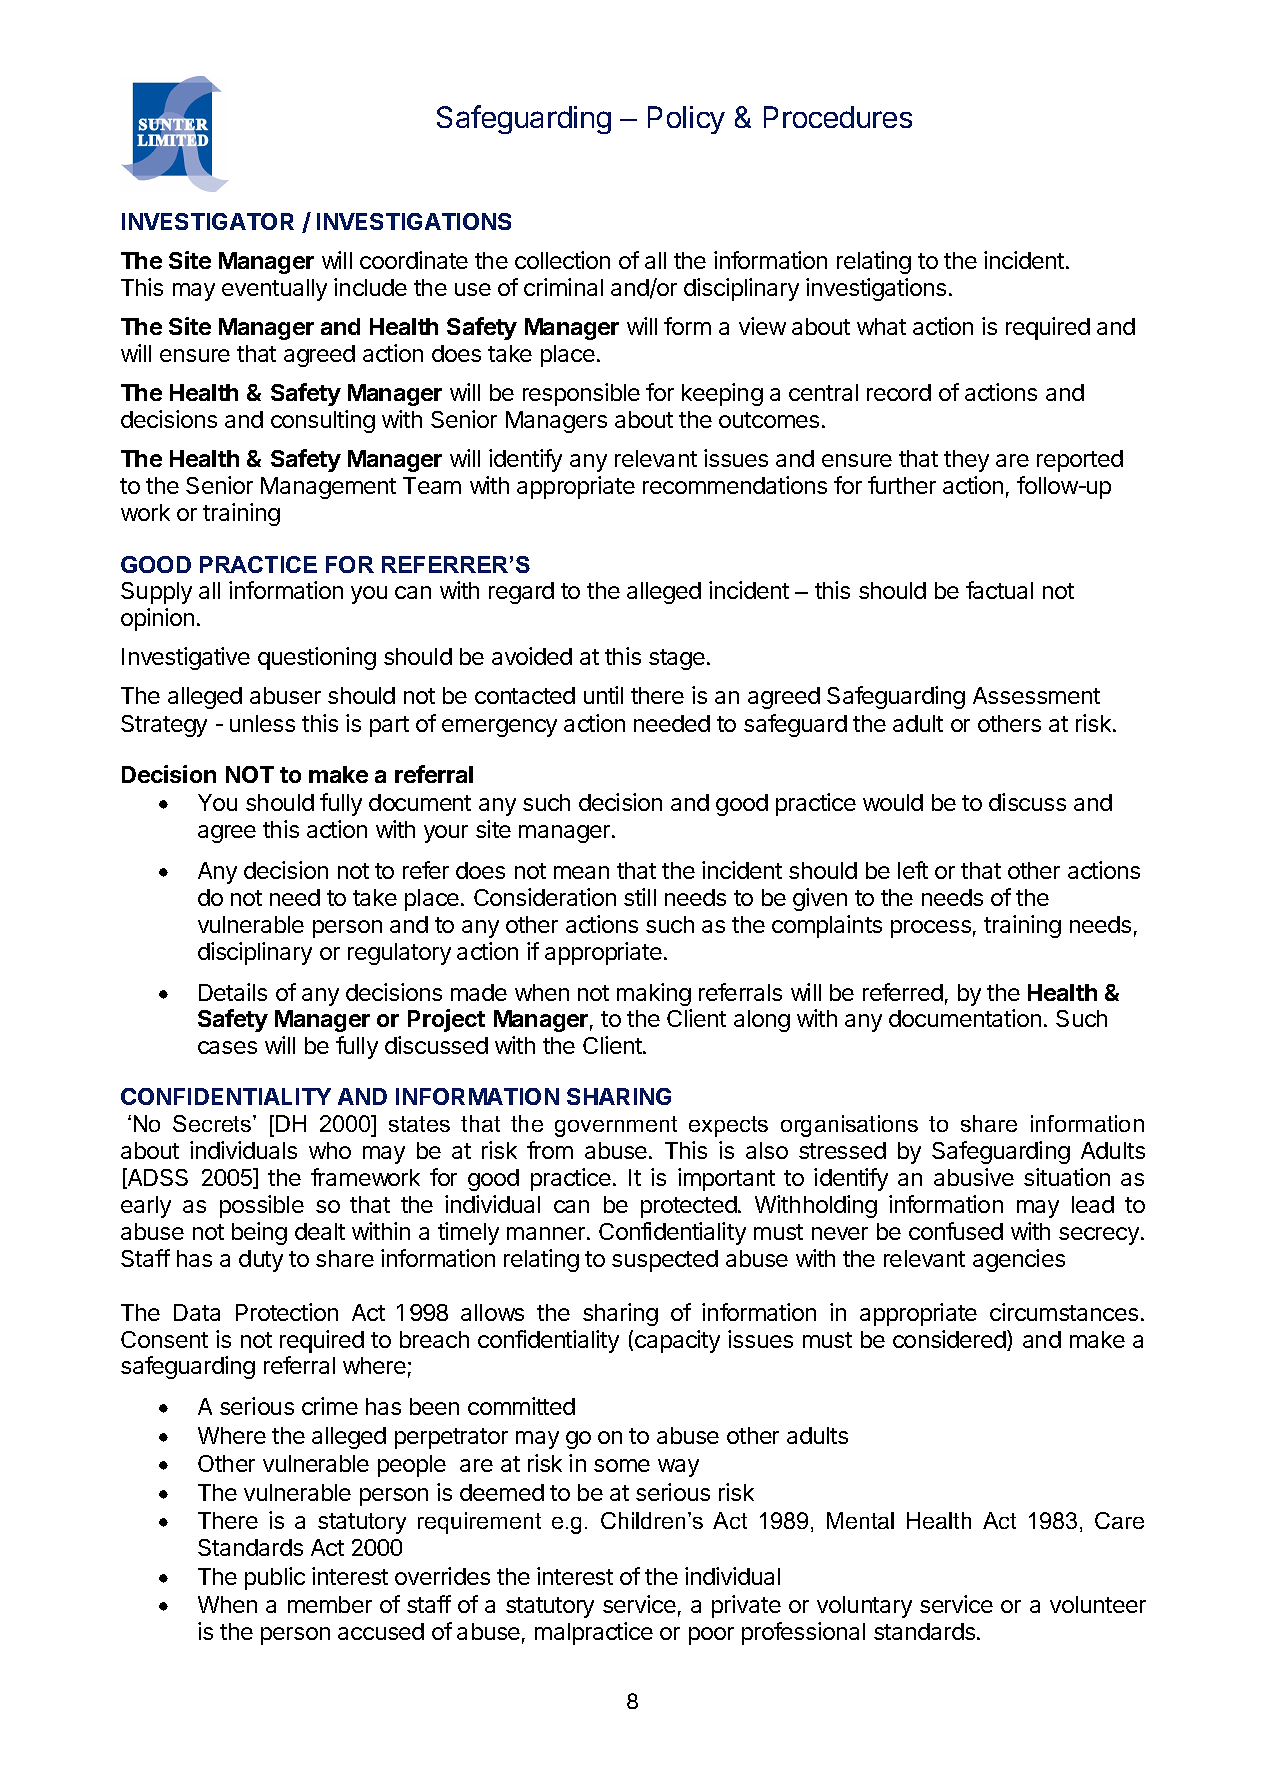 The image size is (1266, 1790). Describe the element at coordinates (1098, 1604) in the screenshot. I see `volunteer` at that location.
